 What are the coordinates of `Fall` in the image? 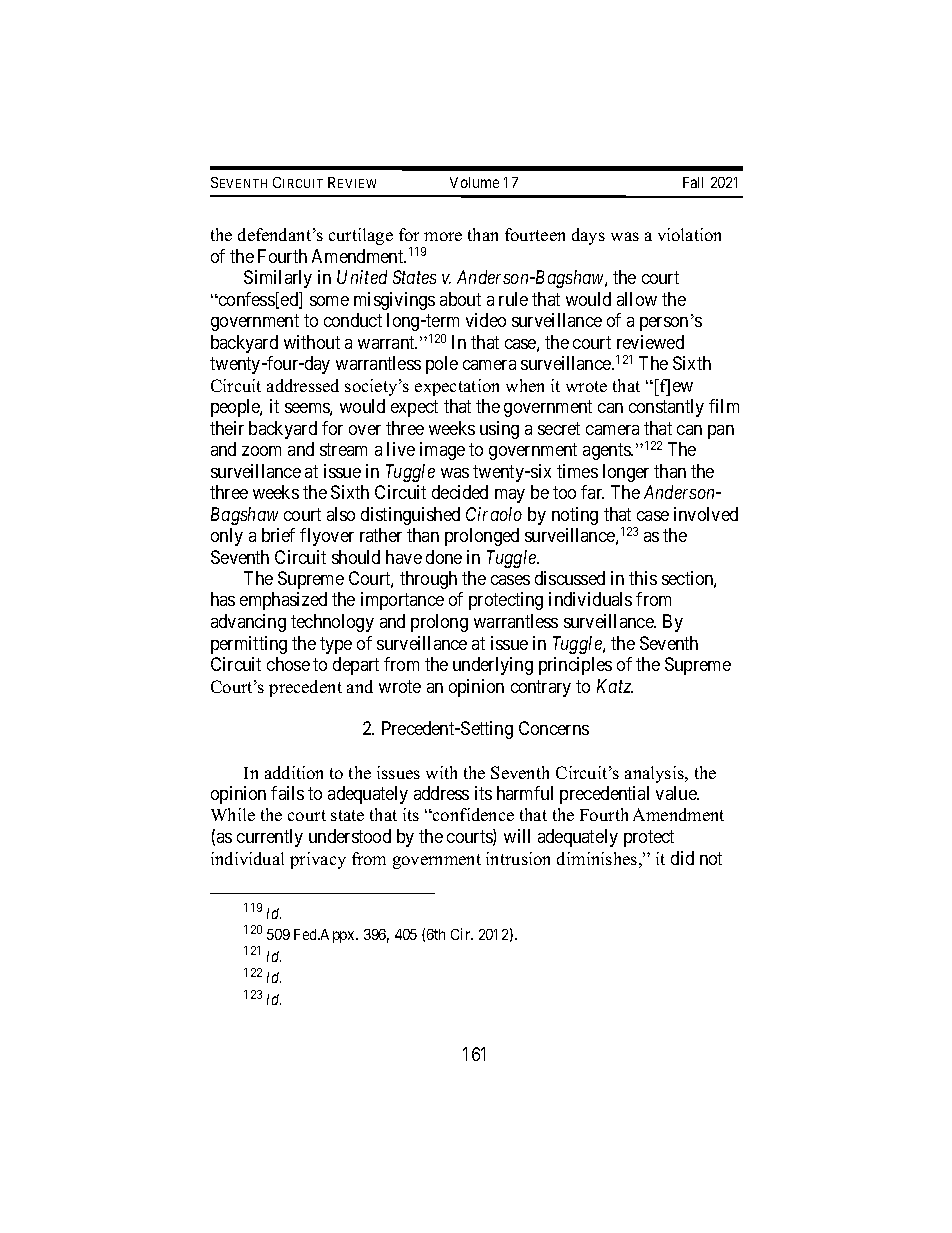 It's located at (693, 182).
